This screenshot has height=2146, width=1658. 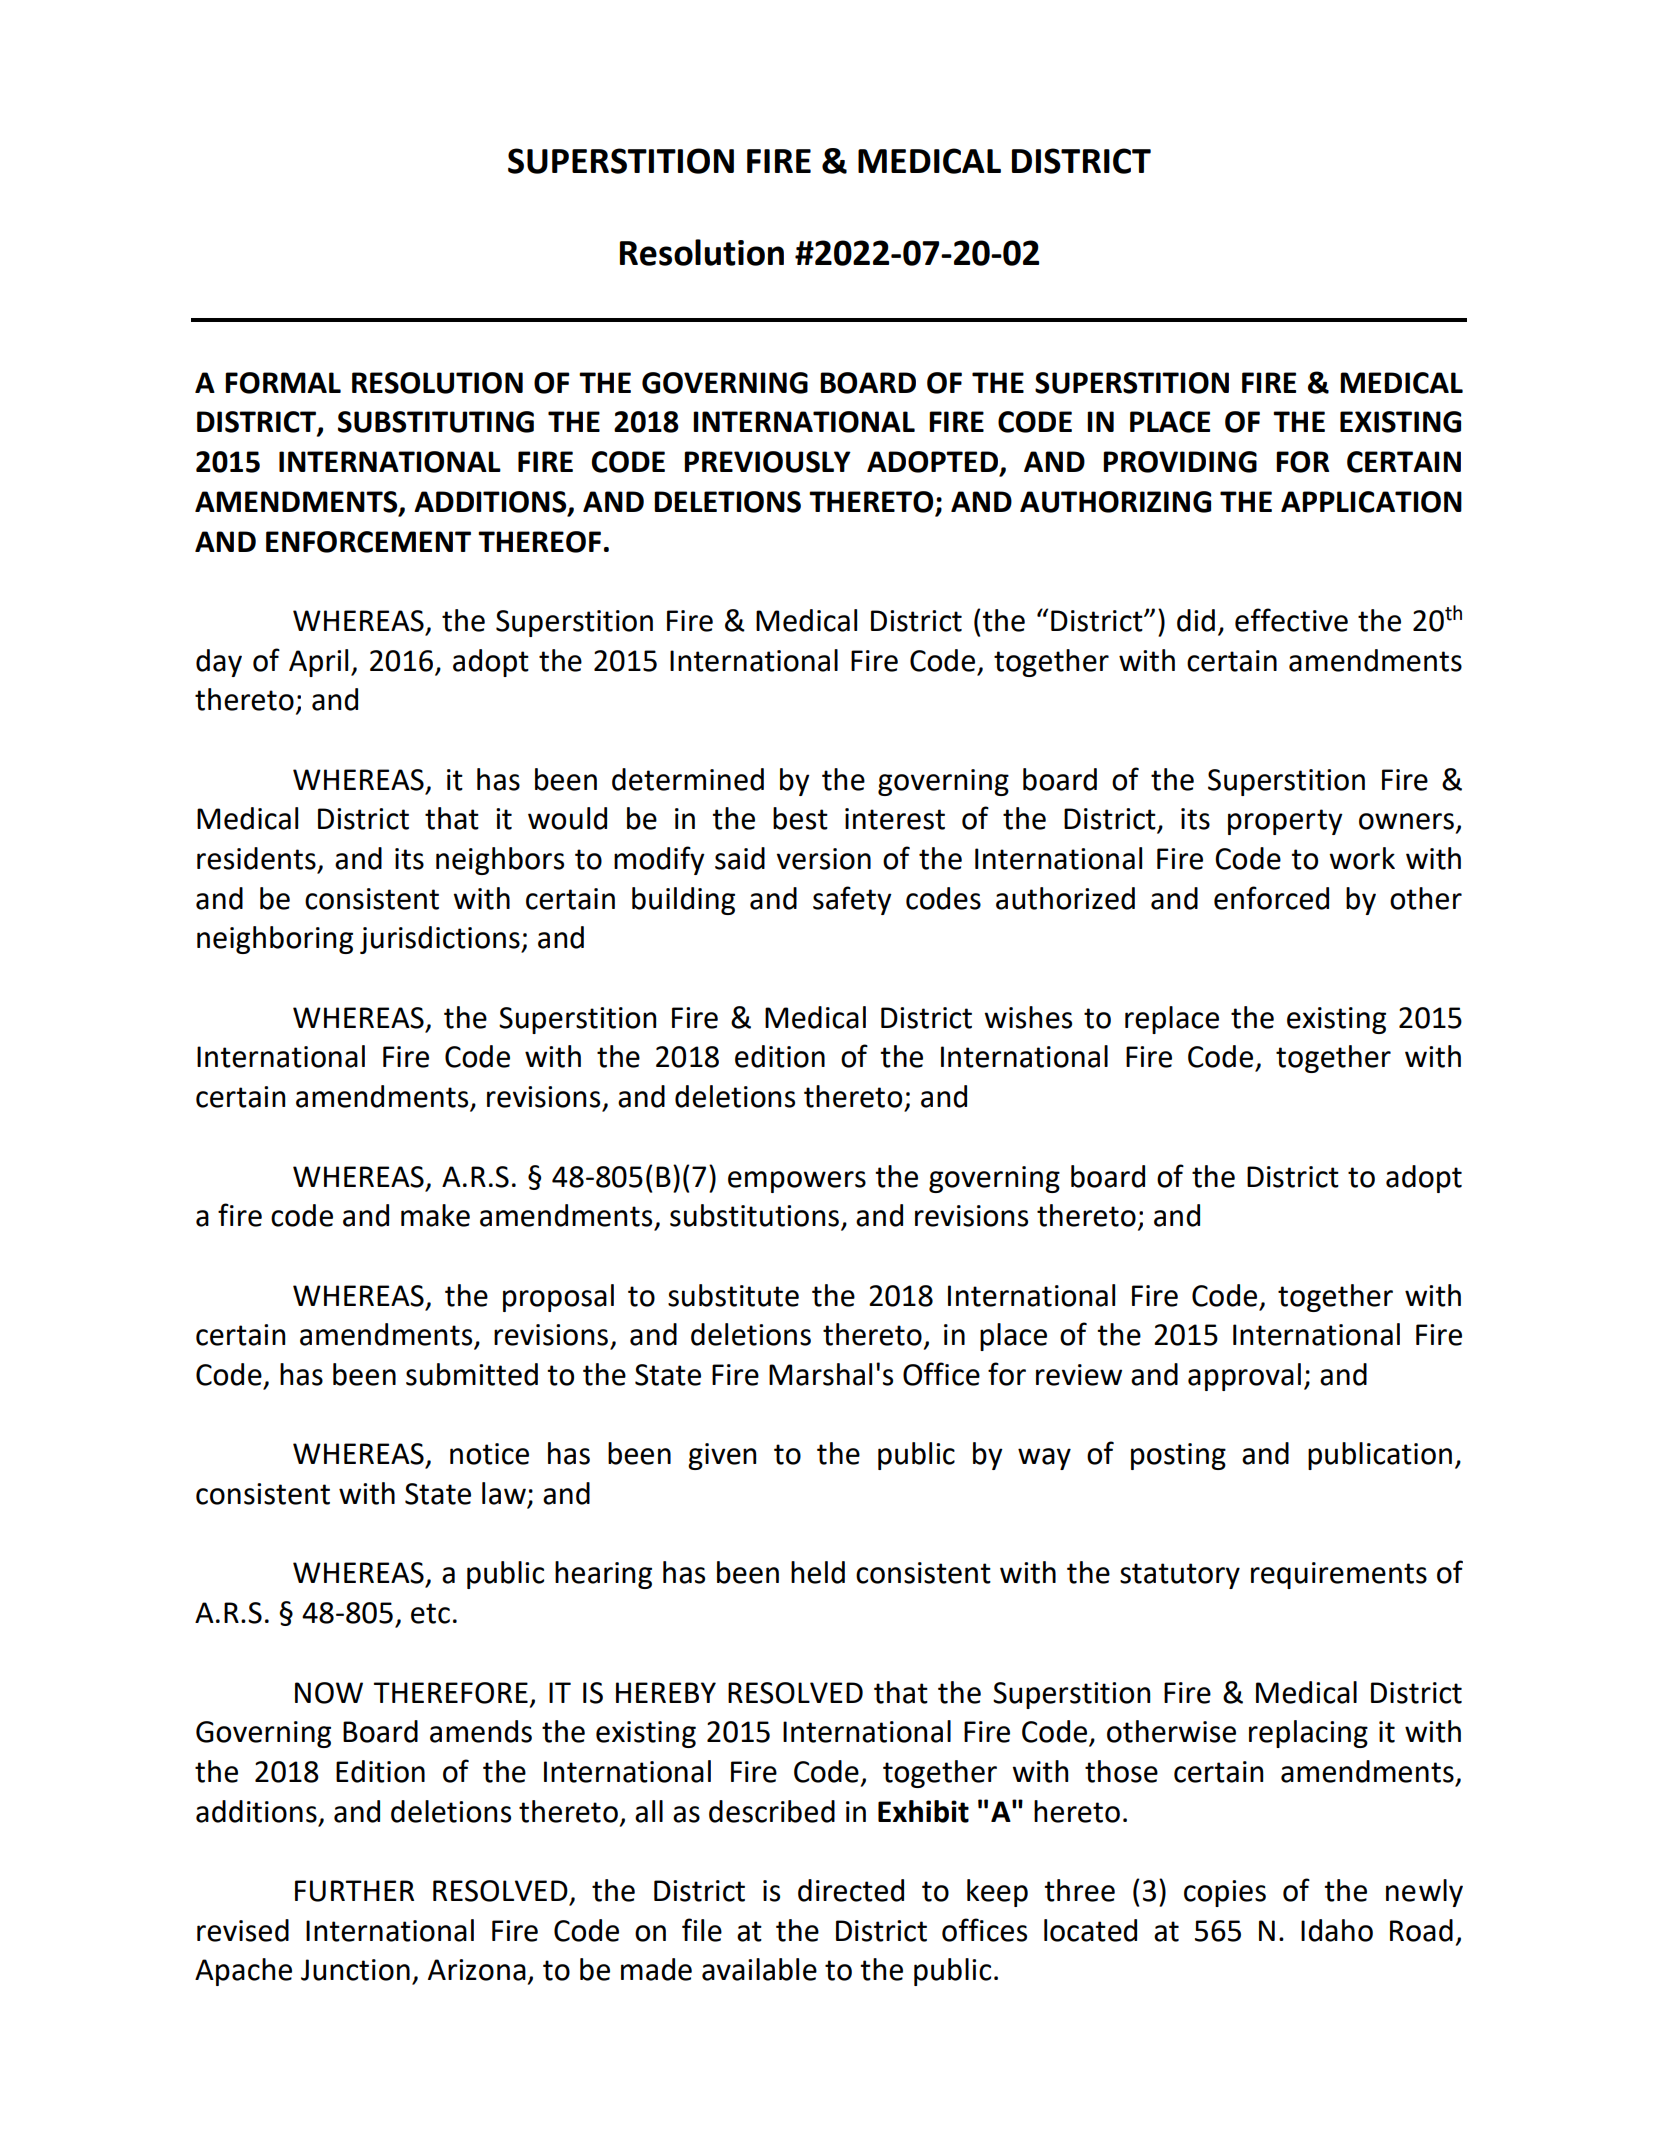 What do you see at coordinates (435, 1215) in the screenshot?
I see `make` at bounding box center [435, 1215].
